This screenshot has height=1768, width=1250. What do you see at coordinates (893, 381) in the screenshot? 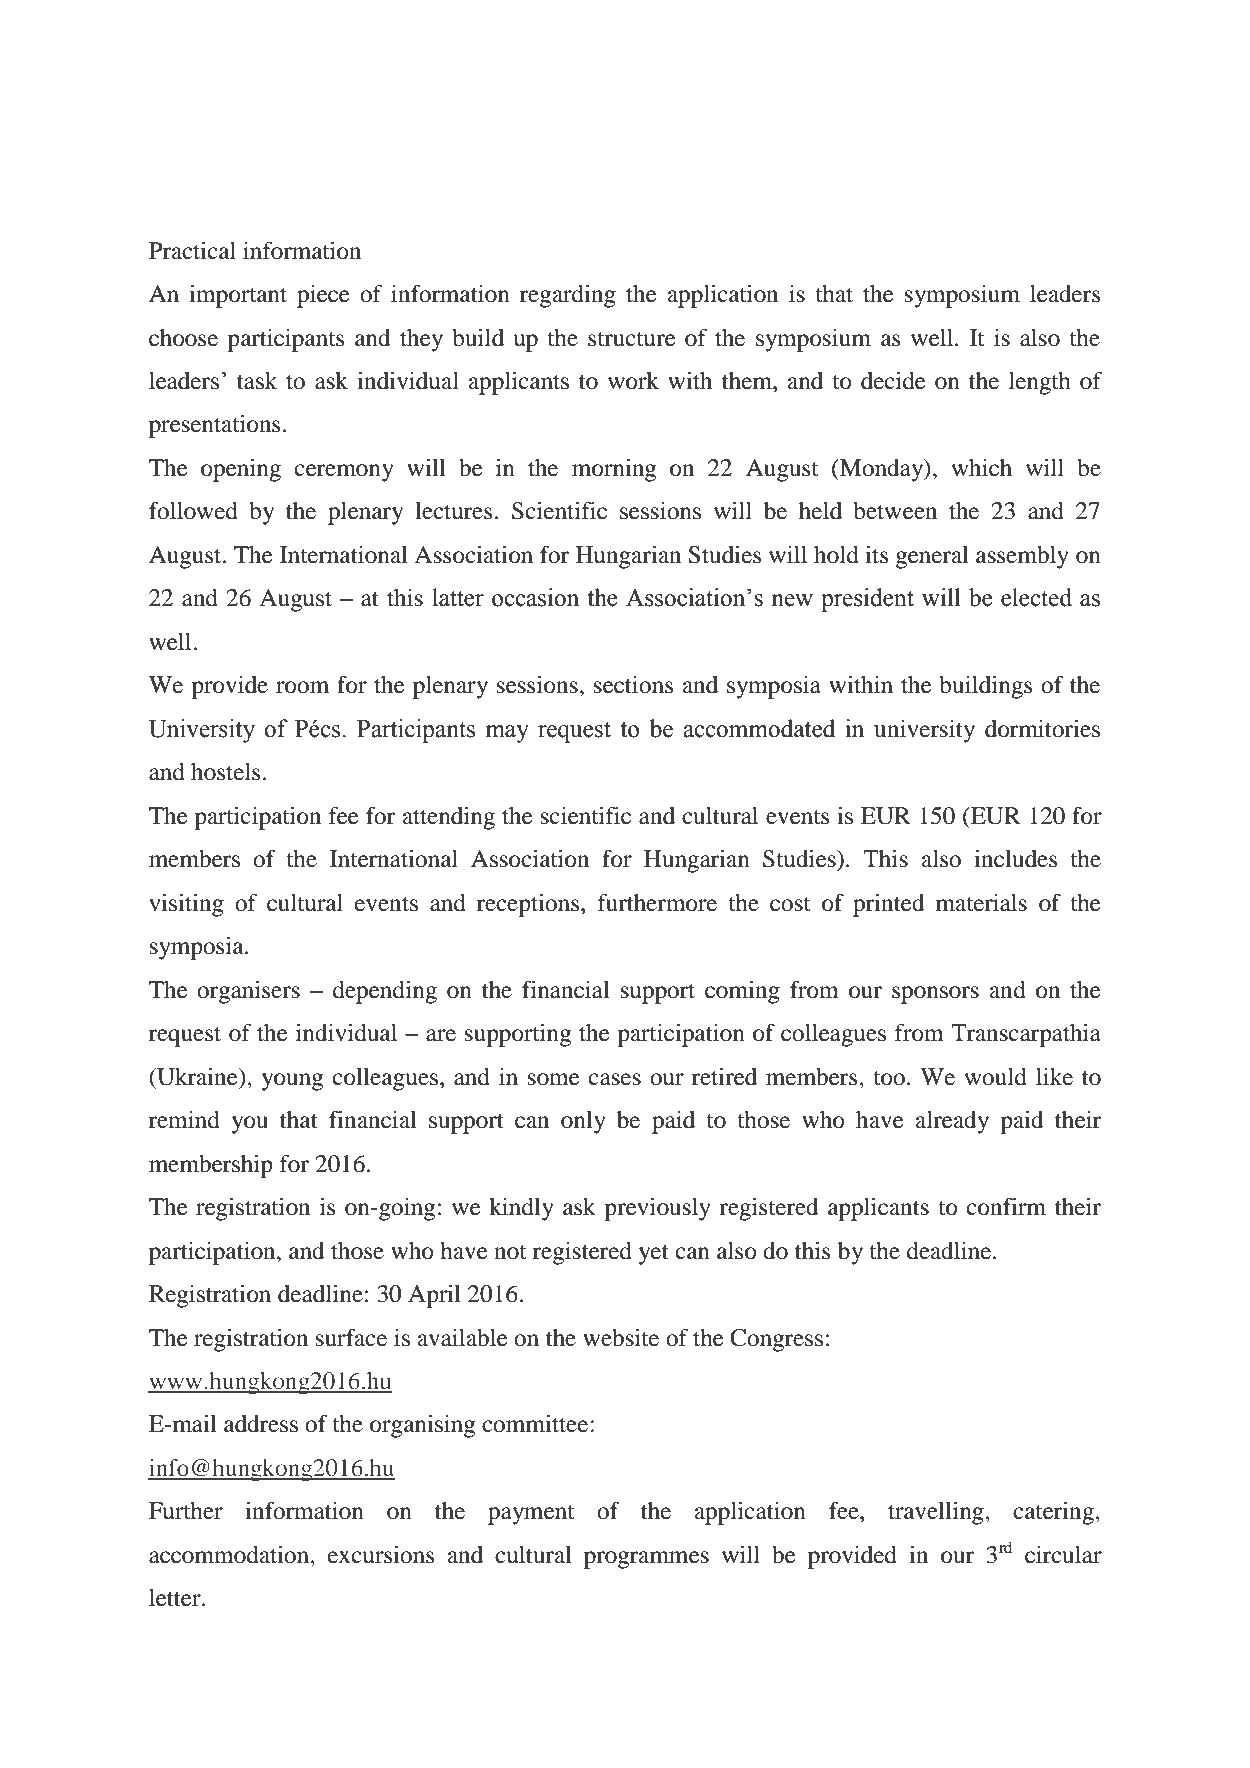
I see `decide` at bounding box center [893, 381].
